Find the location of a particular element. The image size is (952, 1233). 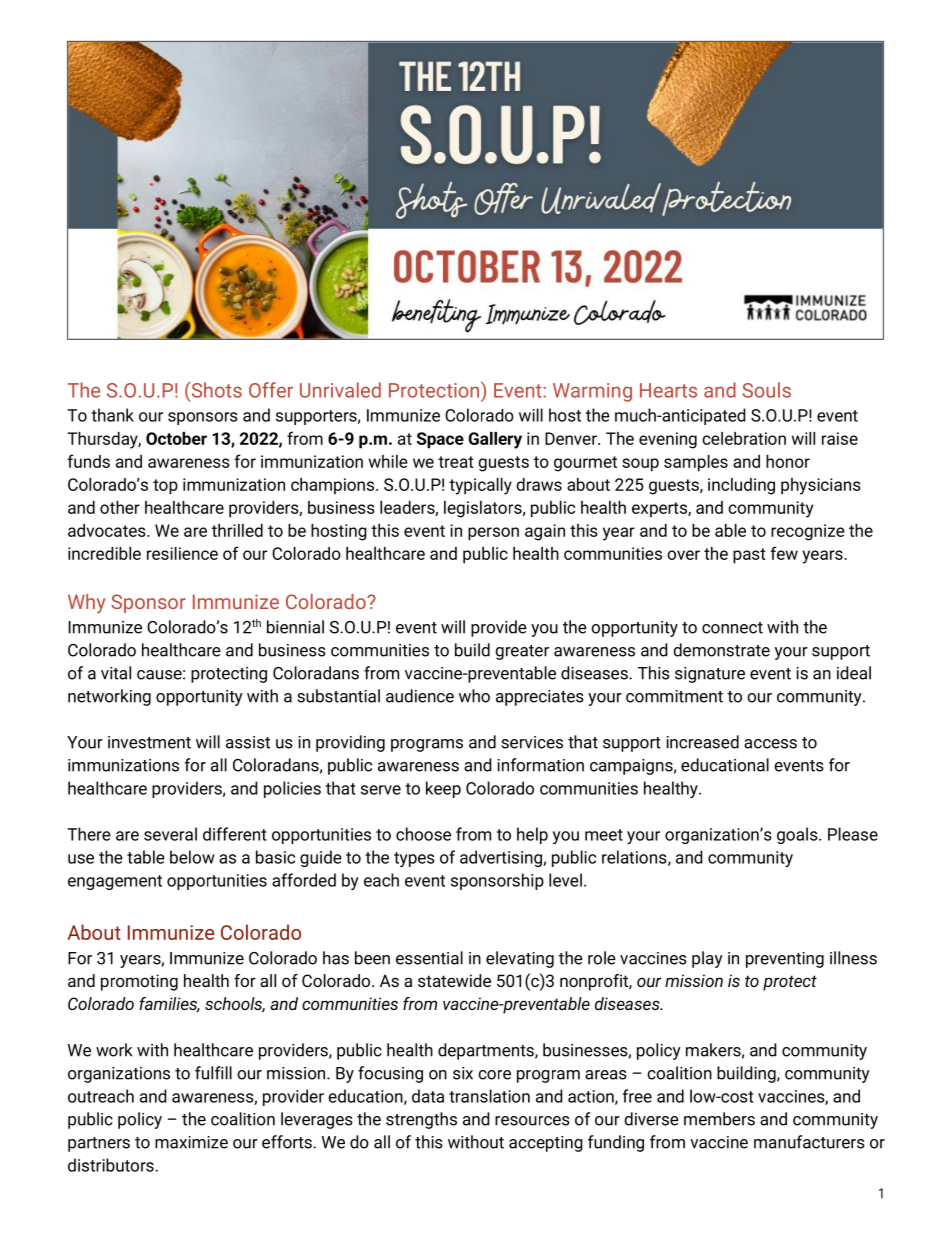

keep is located at coordinates (443, 789).
